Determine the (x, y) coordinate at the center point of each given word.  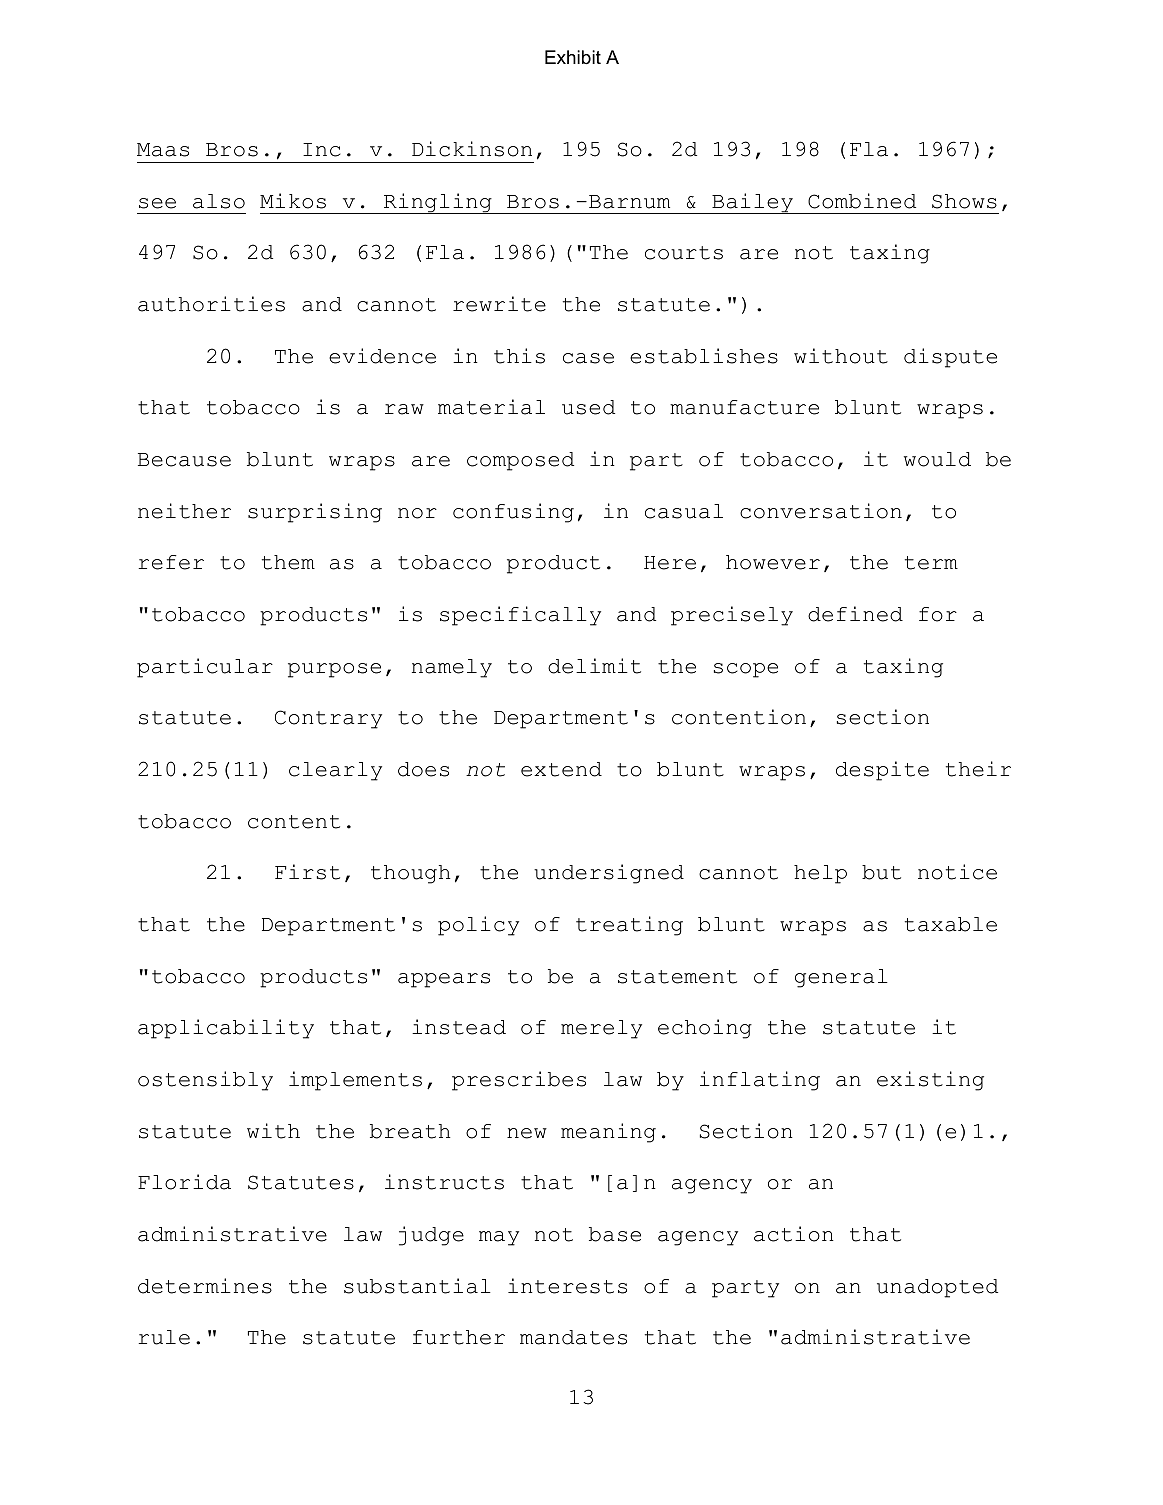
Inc (322, 150)
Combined (862, 201)
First (307, 872)
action (794, 1234)
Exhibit (573, 57)
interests (567, 1286)
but (881, 872)
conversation (821, 511)
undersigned (609, 874)
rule (164, 1337)
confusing (513, 513)
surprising (315, 513)
